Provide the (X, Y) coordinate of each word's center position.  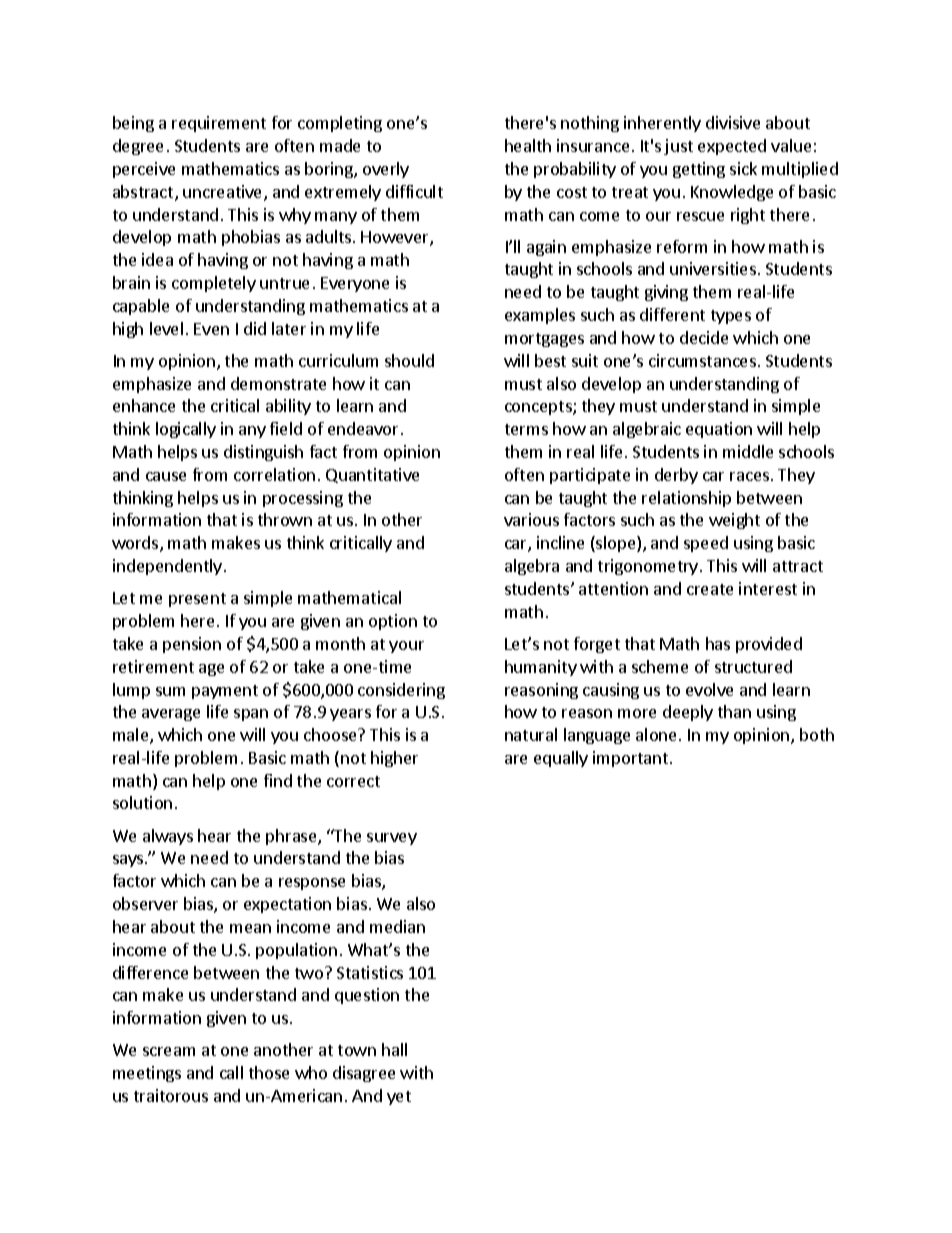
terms (526, 429)
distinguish (263, 453)
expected (732, 147)
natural (531, 734)
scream (169, 1051)
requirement (219, 124)
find (278, 780)
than (734, 711)
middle (748, 451)
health (528, 145)
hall (394, 1049)
